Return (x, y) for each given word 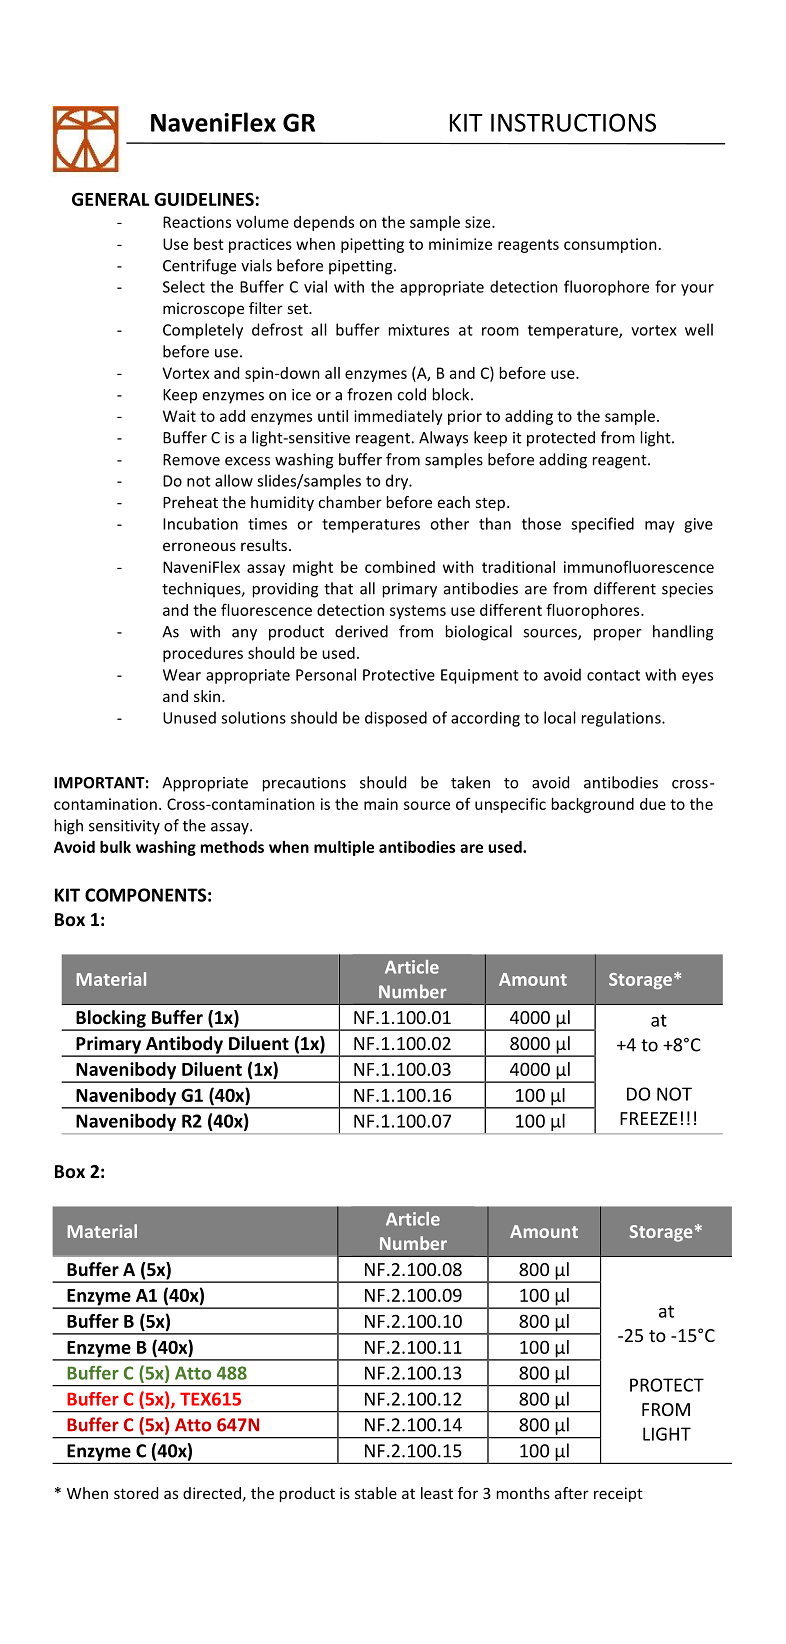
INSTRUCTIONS (573, 122)
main (381, 804)
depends (324, 223)
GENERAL (110, 199)
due (653, 804)
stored (136, 1493)
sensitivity (124, 827)
